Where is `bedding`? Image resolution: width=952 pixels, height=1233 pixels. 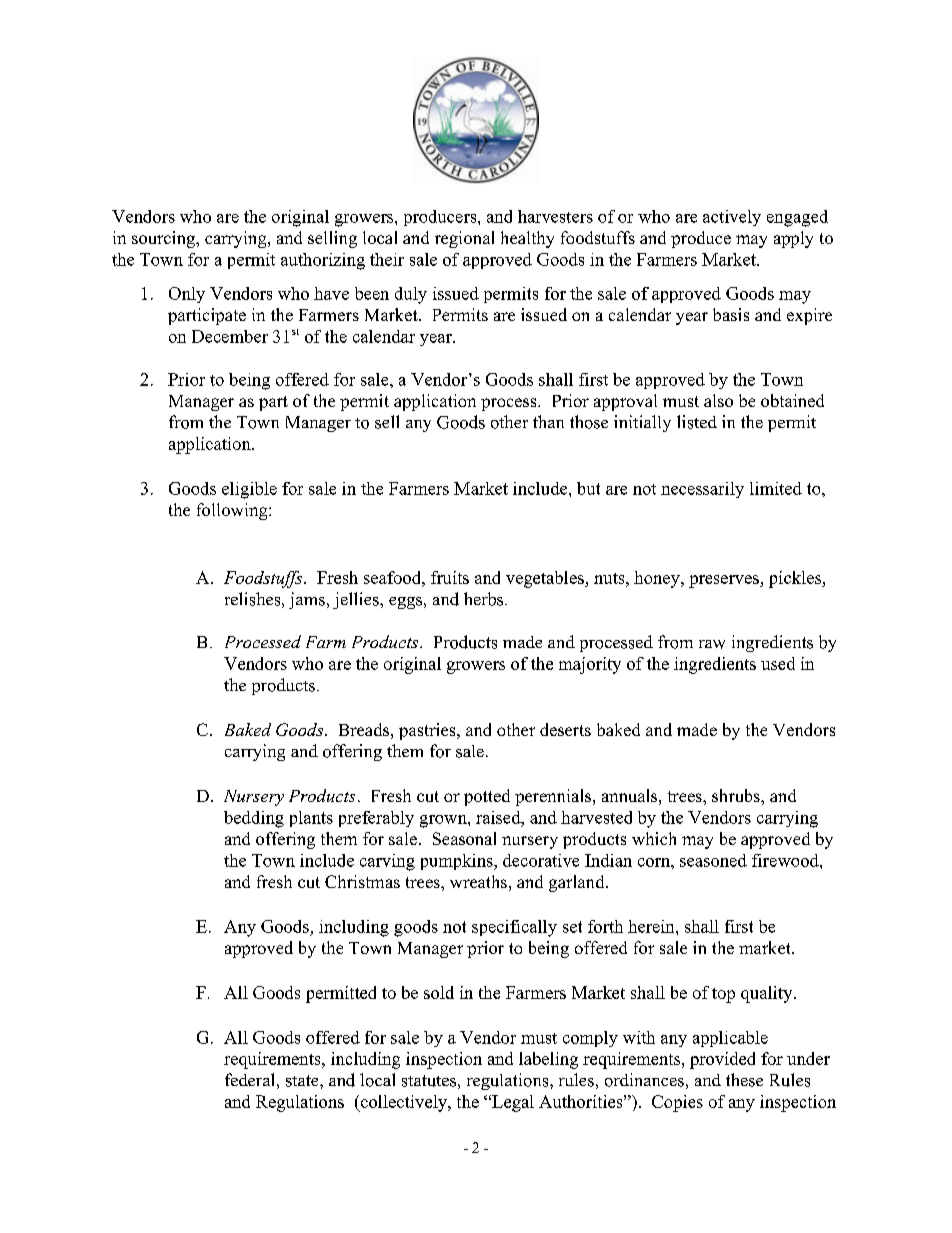 bedding is located at coordinates (254, 819).
